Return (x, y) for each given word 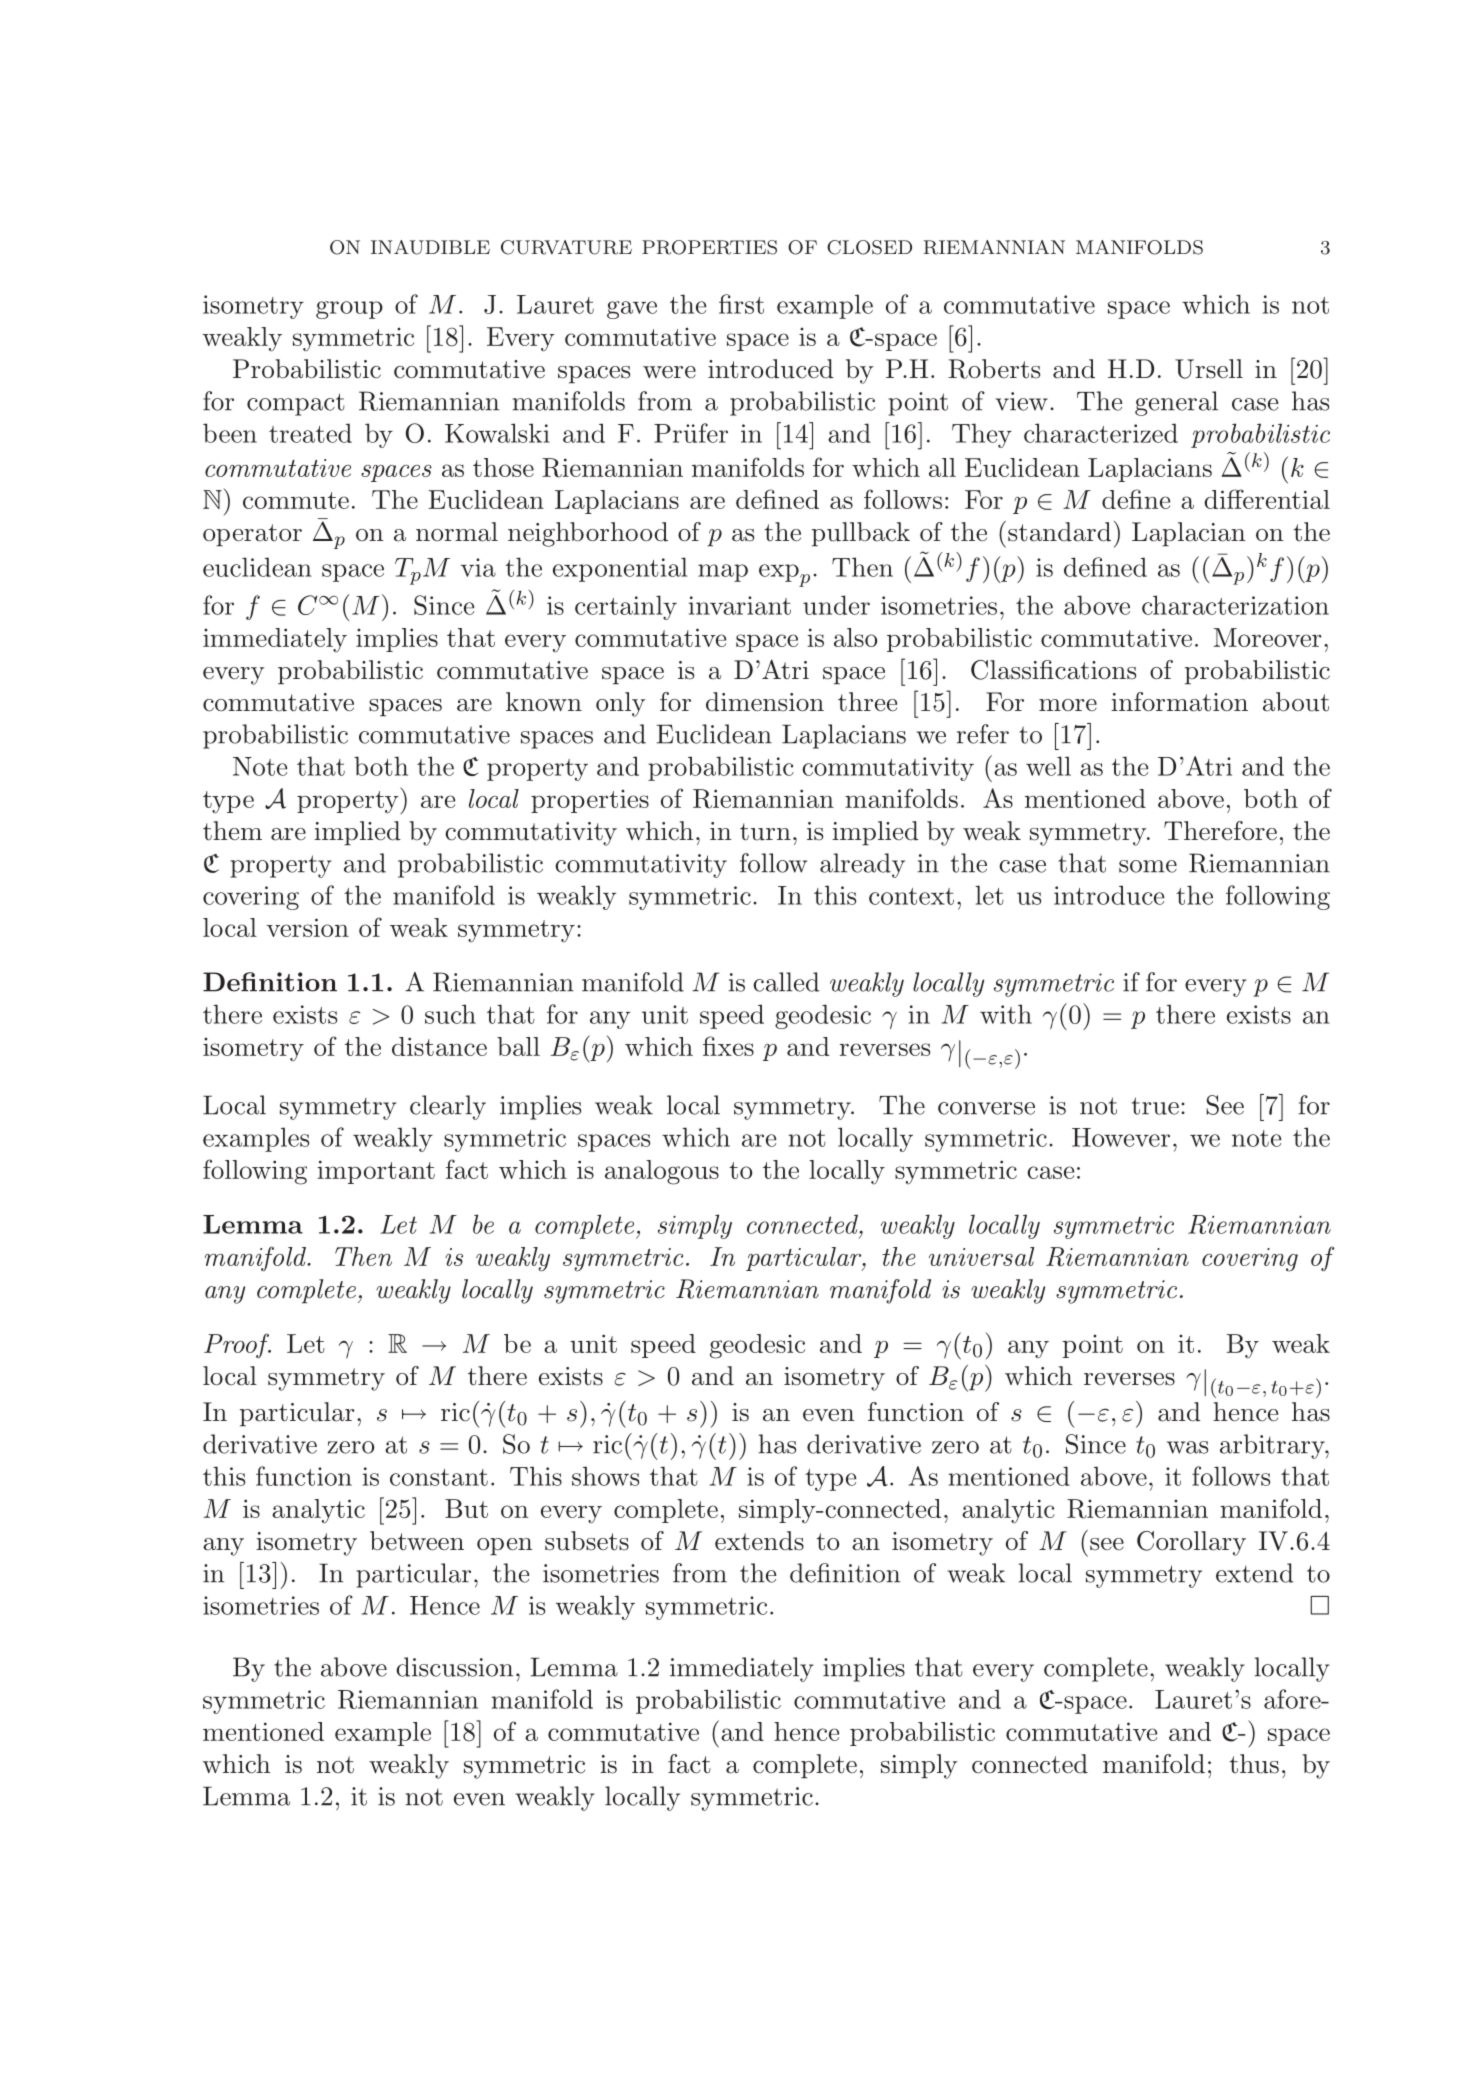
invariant (740, 605)
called (786, 982)
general (1176, 403)
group (349, 310)
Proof (237, 1346)
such (450, 1014)
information (1179, 702)
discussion (454, 1667)
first (741, 304)
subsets (587, 1541)
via (478, 567)
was (1187, 1447)
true (1155, 1106)
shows (605, 1476)
